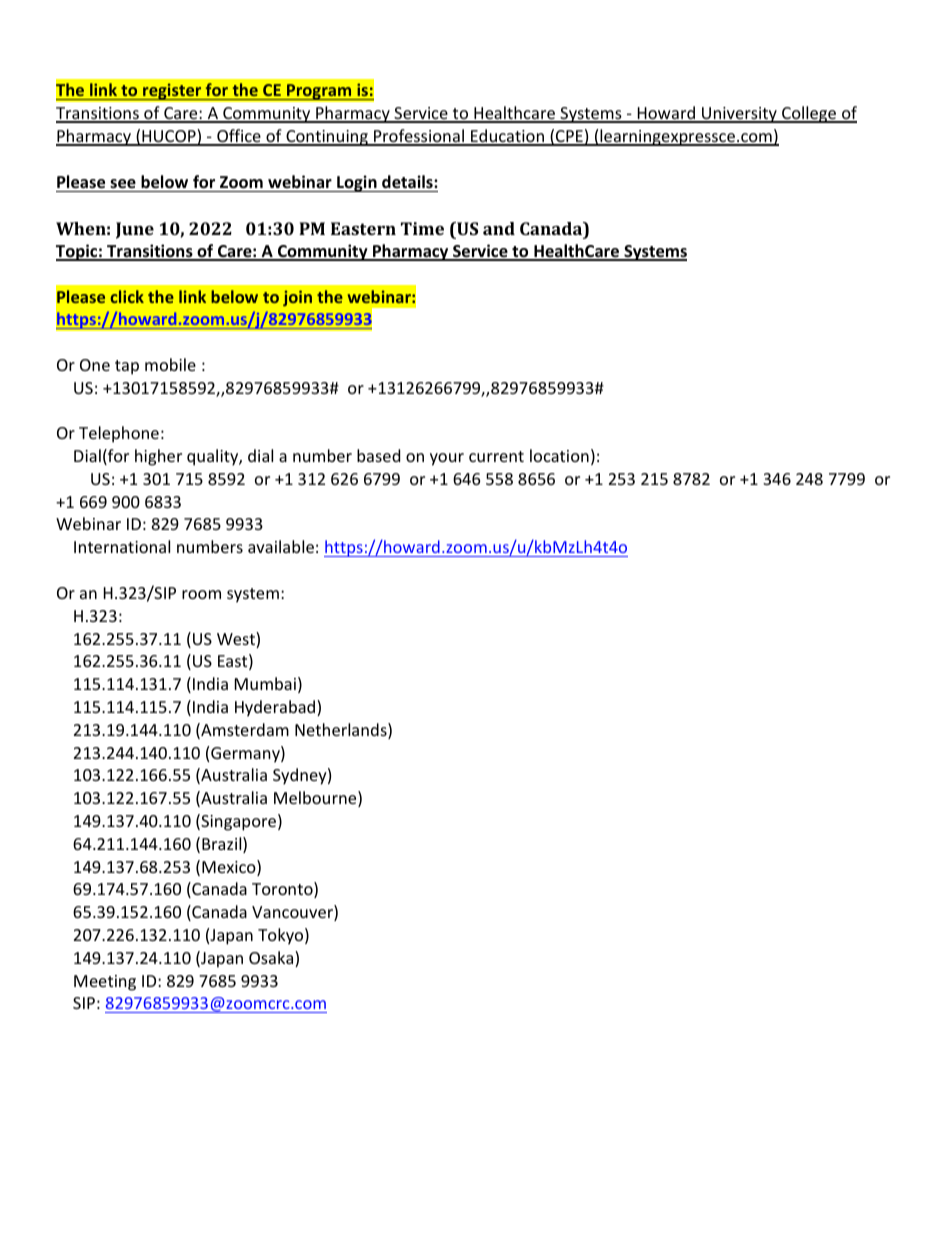  What do you see at coordinates (739, 115) in the page?
I see `University` at bounding box center [739, 115].
